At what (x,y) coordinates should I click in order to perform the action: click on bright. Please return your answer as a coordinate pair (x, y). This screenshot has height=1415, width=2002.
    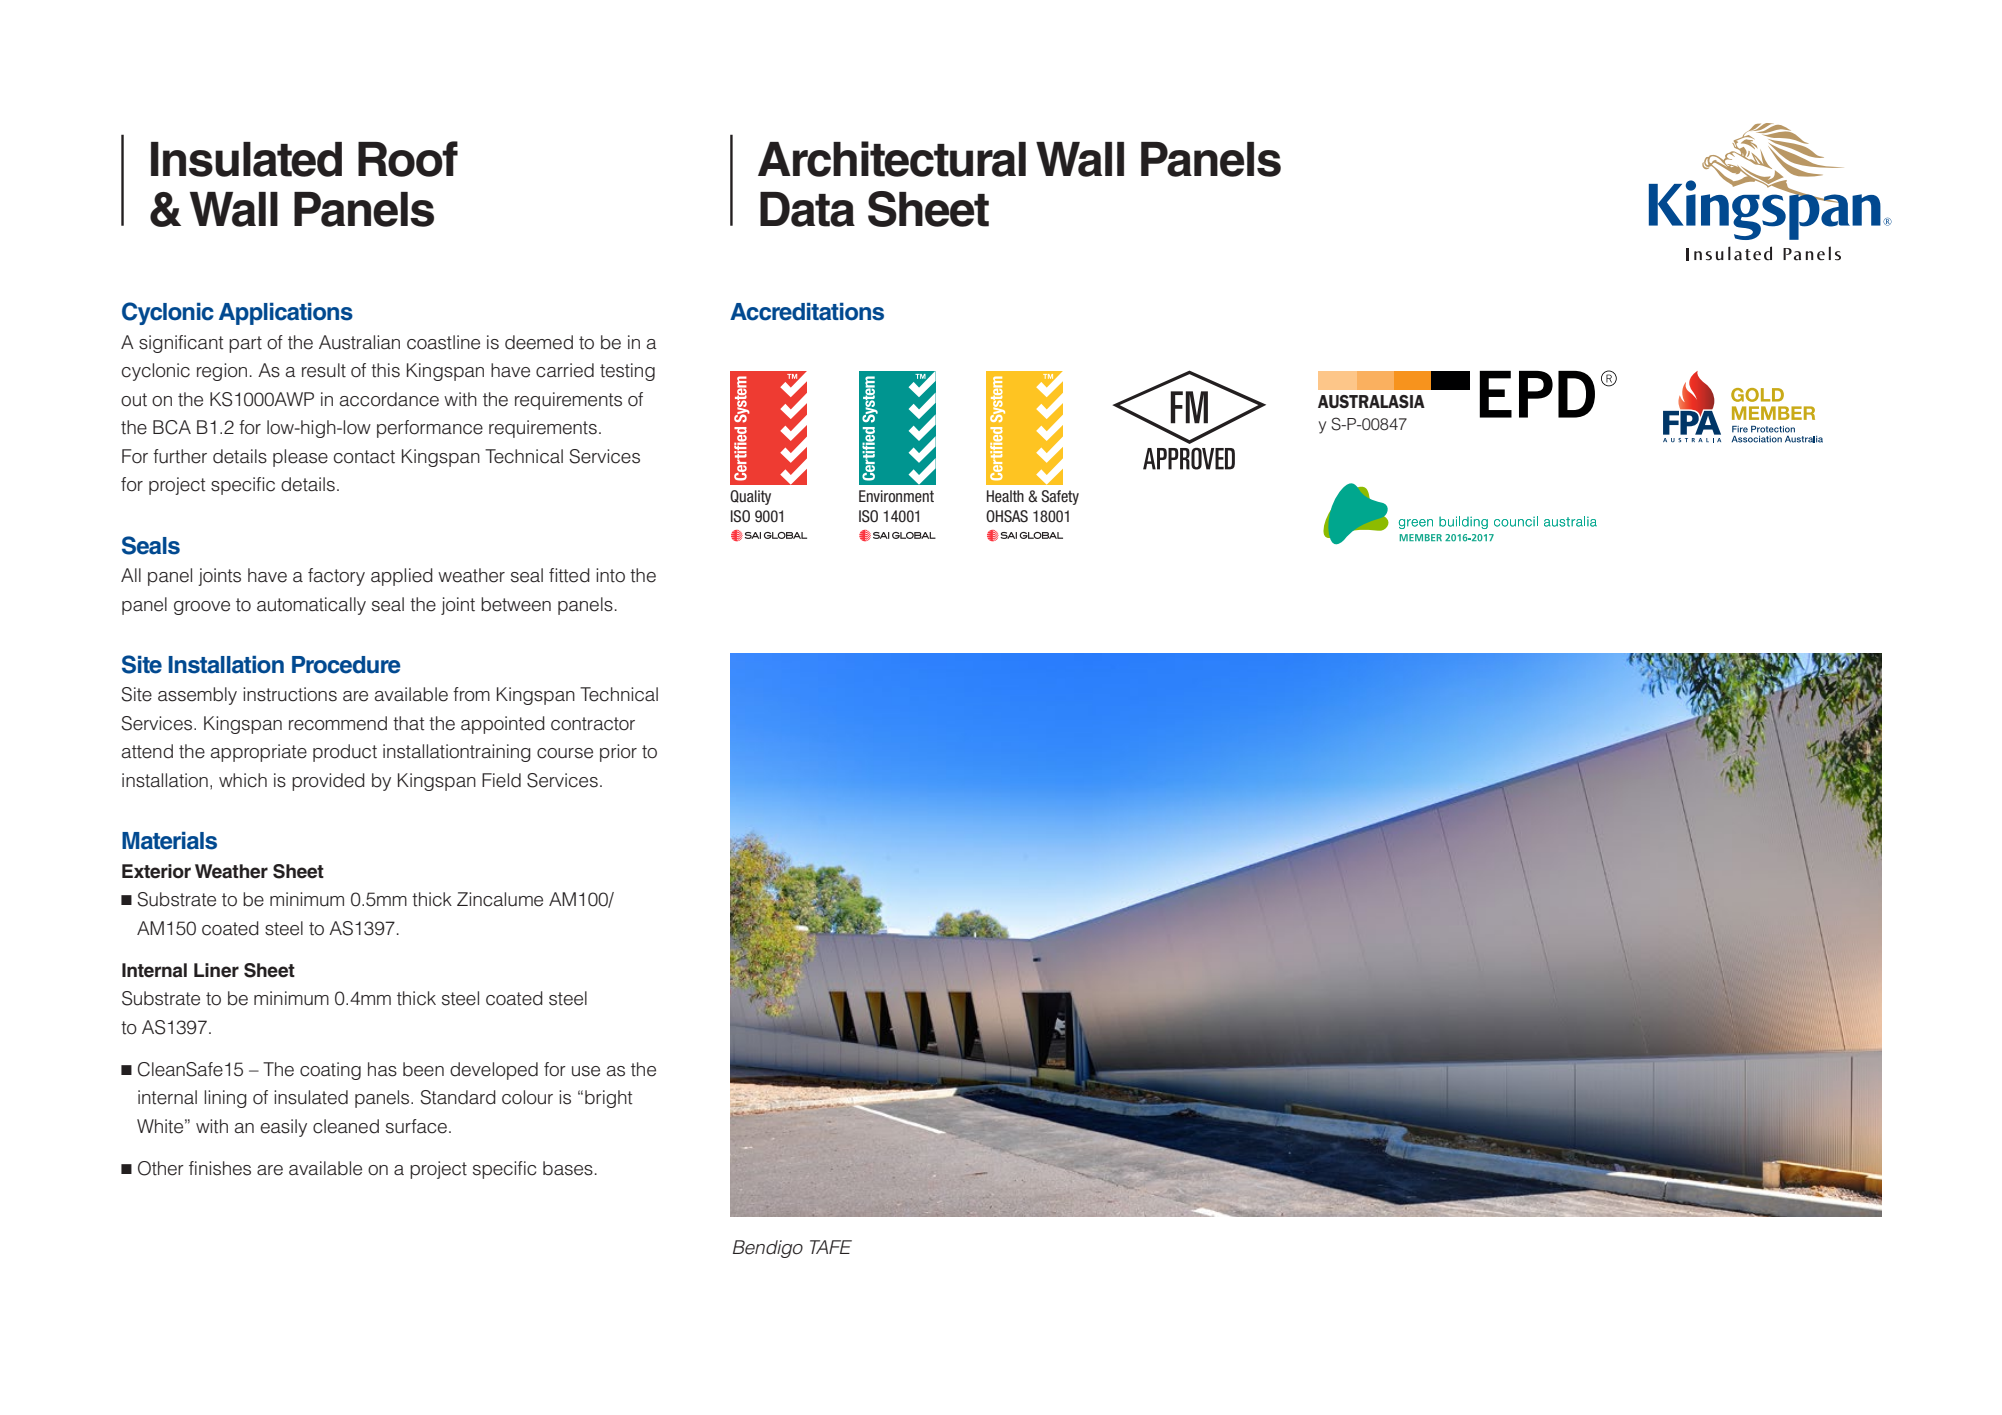
    Looking at the image, I should click on (609, 1099).
